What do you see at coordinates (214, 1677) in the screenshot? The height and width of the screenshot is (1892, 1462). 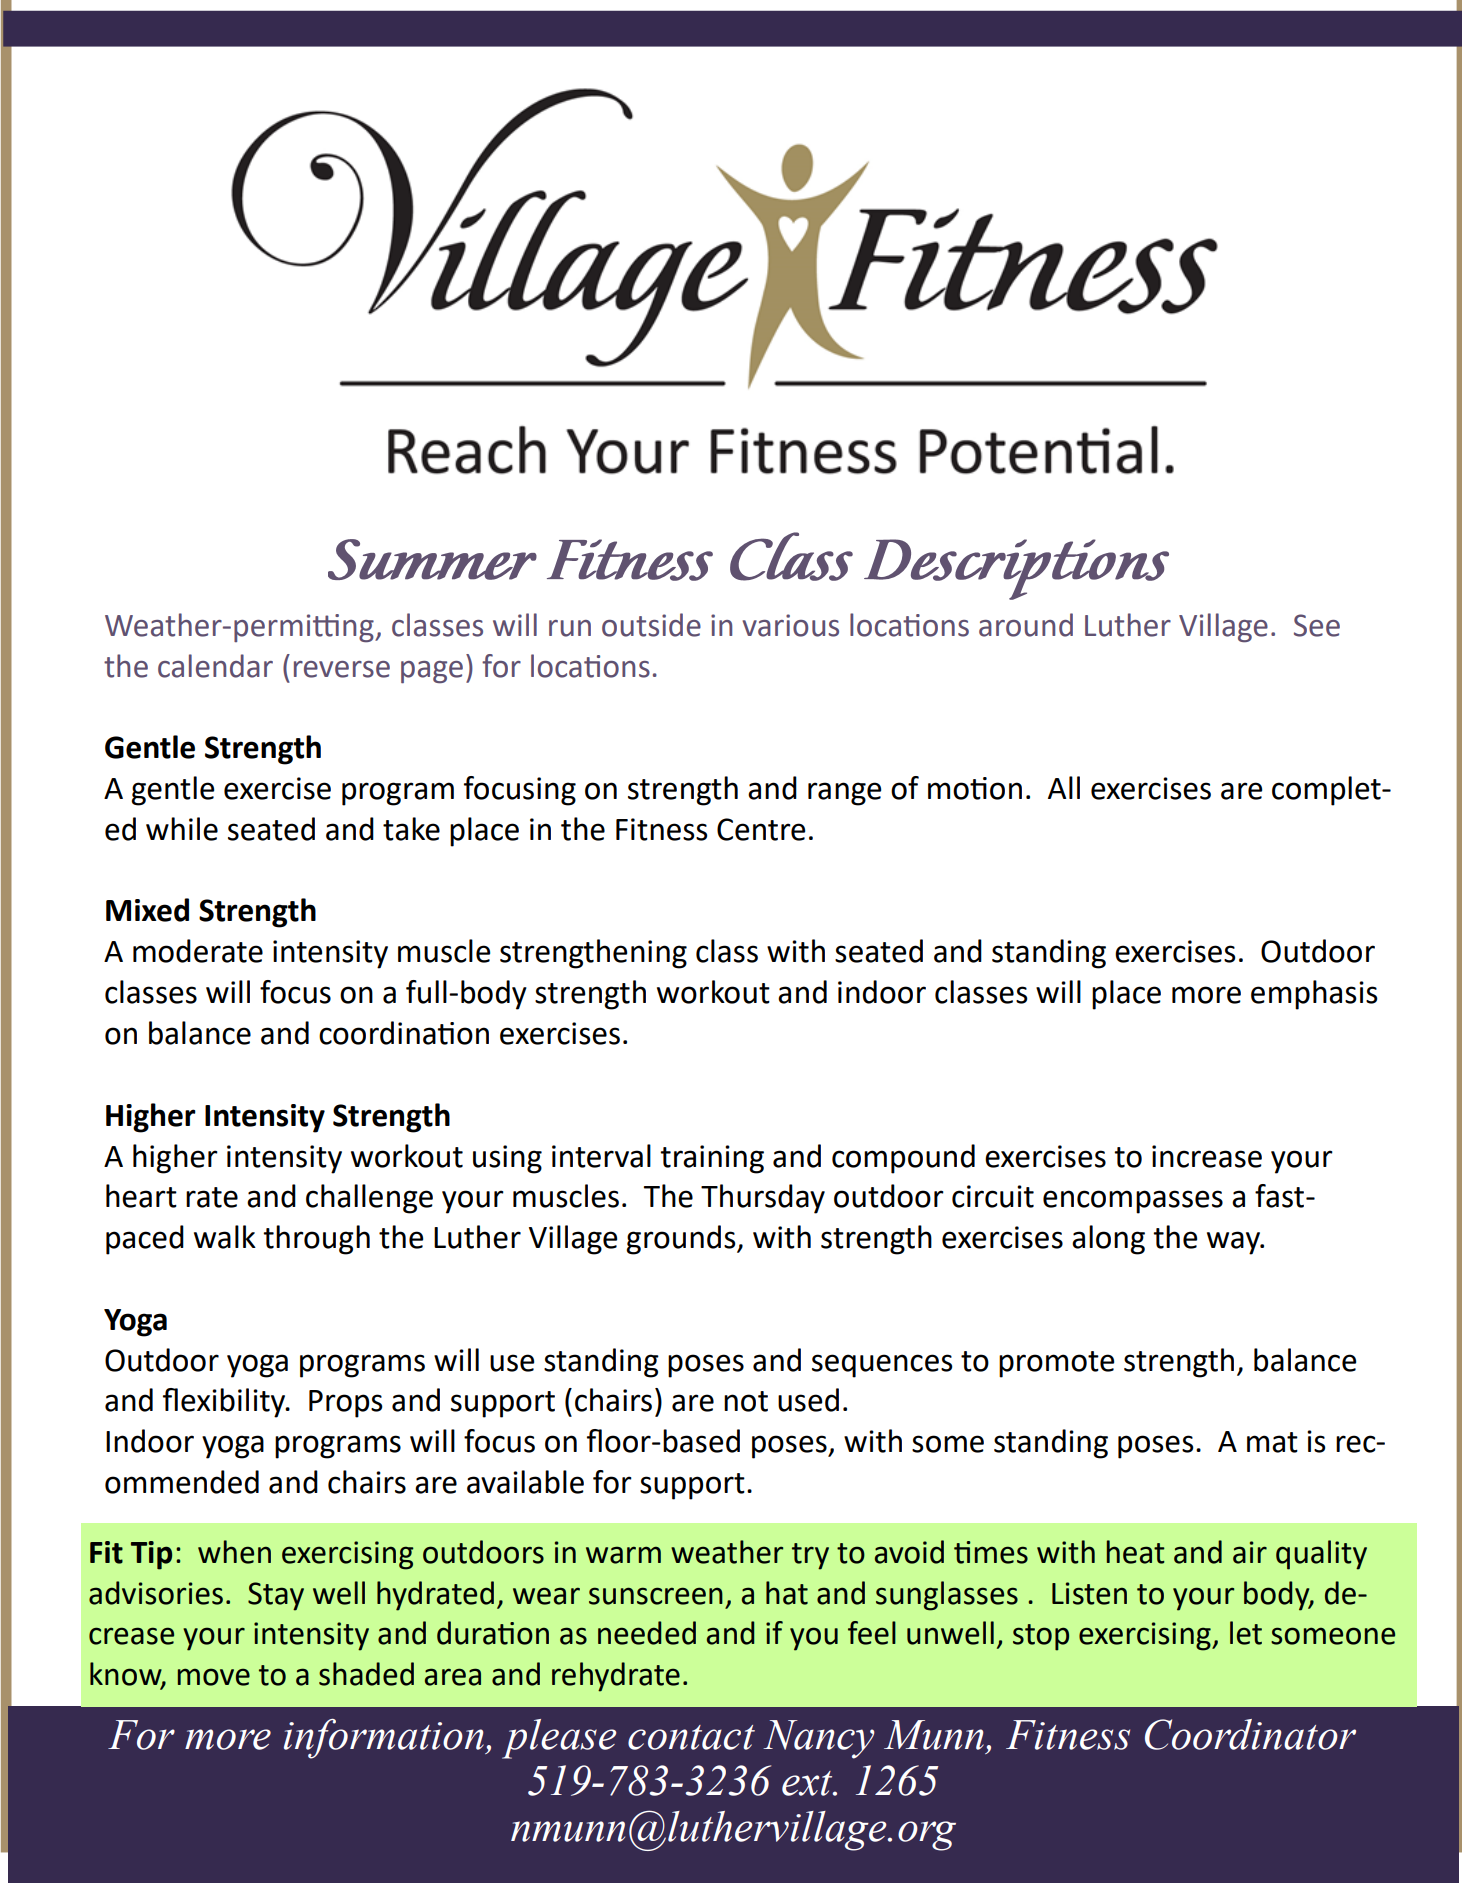 I see `move` at bounding box center [214, 1677].
